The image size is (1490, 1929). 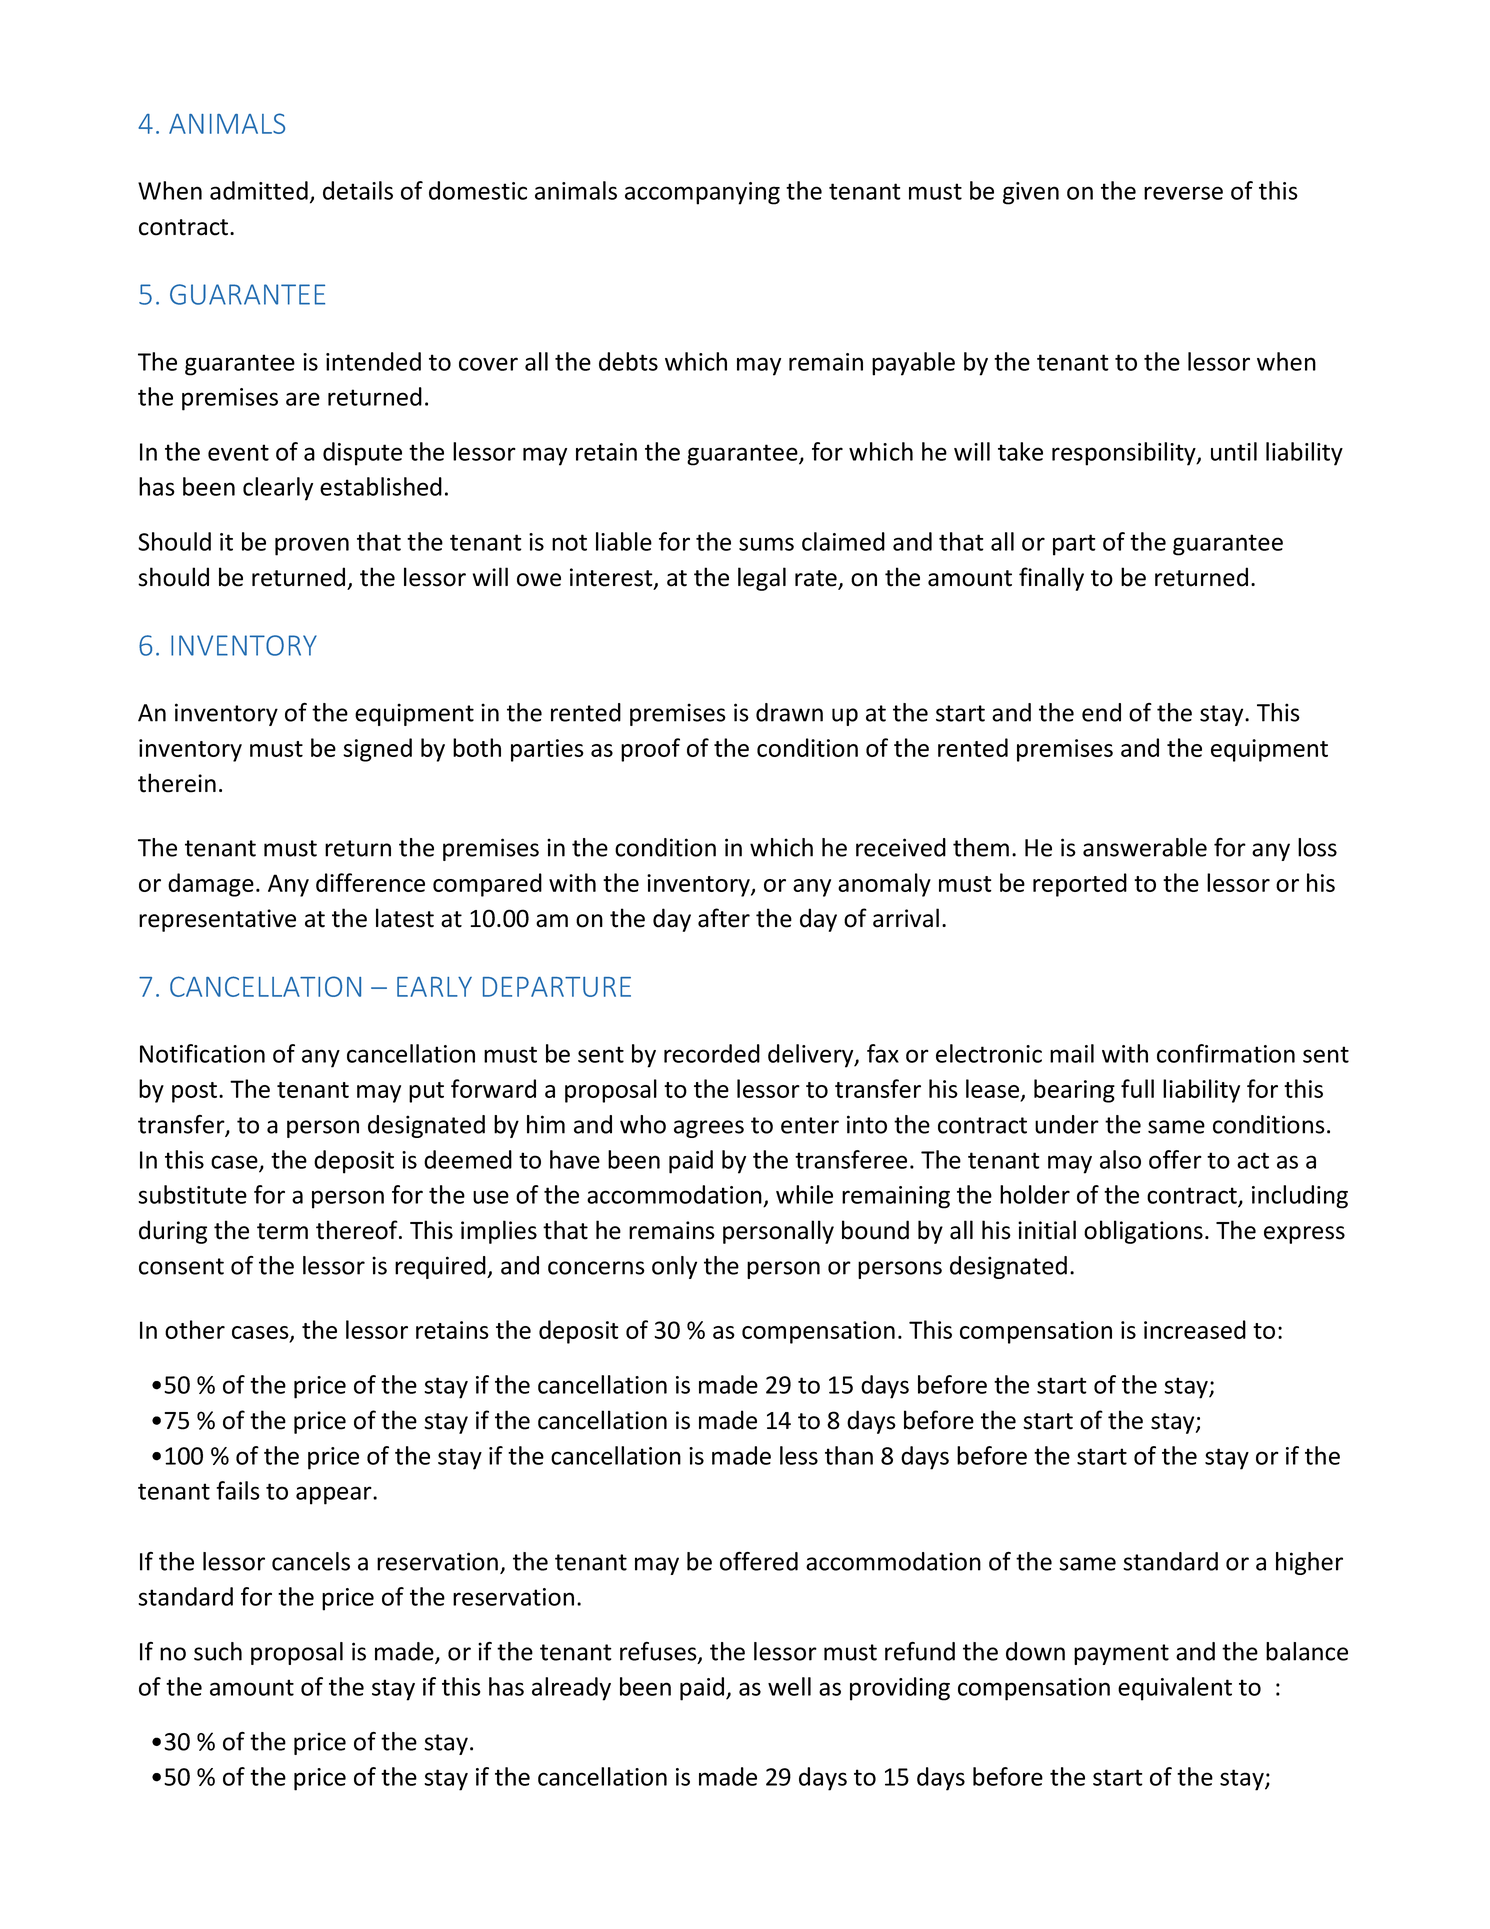 What do you see at coordinates (358, 190) in the screenshot?
I see `details` at bounding box center [358, 190].
